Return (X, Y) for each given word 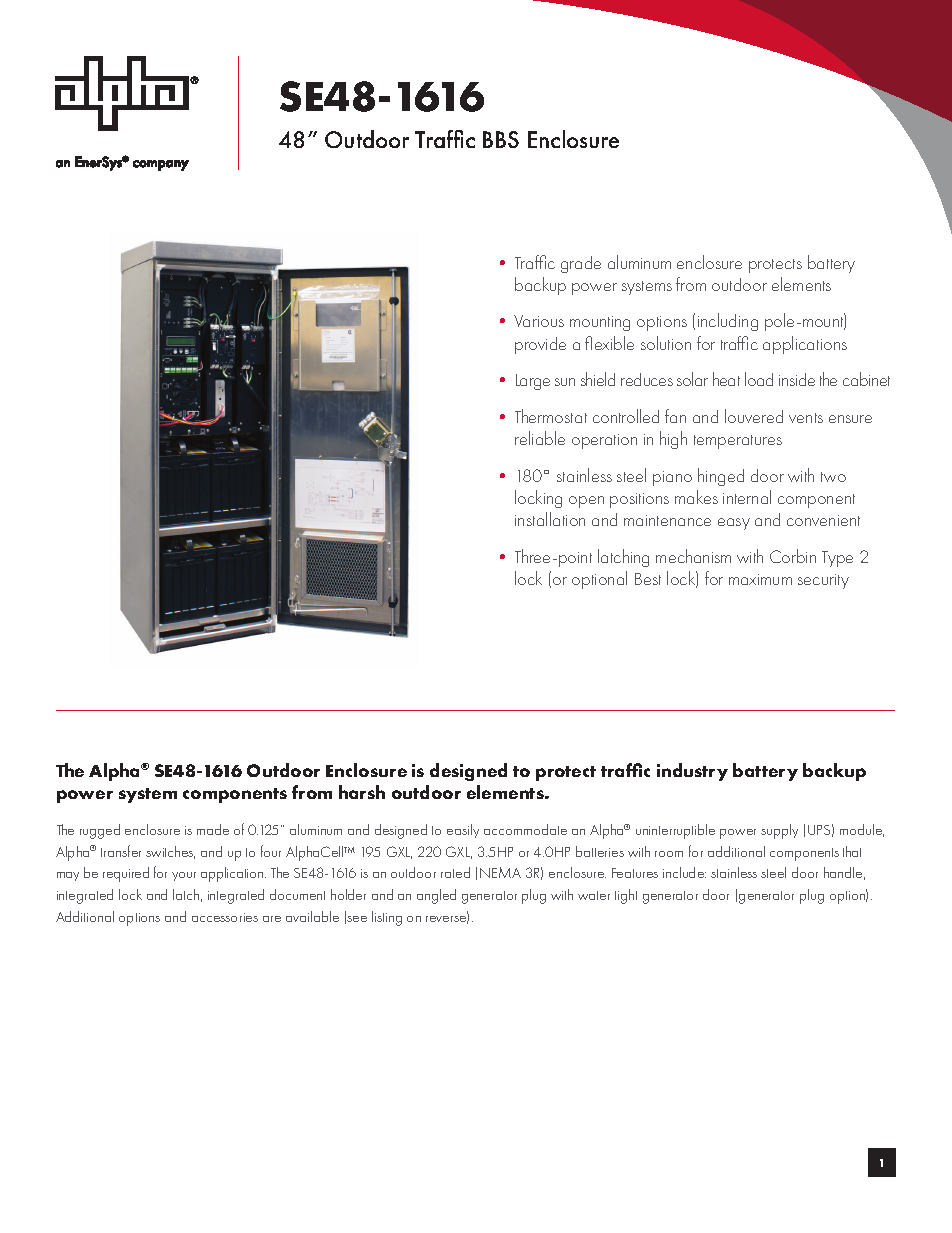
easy (734, 524)
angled (436, 896)
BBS (501, 139)
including (728, 322)
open (586, 502)
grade (581, 264)
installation (550, 519)
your (184, 876)
